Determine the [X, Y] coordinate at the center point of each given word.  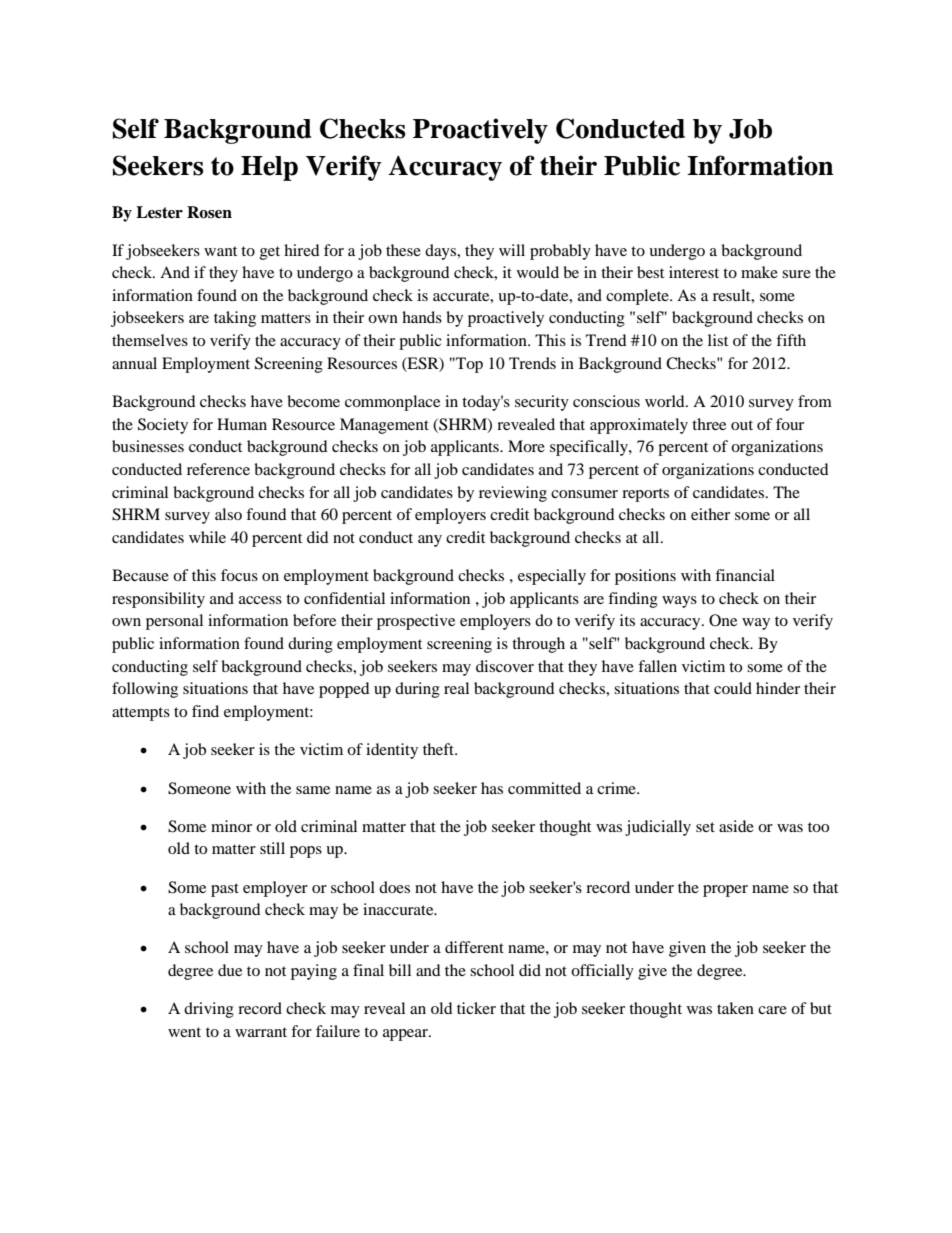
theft [439, 749]
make [759, 272]
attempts [141, 714]
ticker [476, 1008]
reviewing [513, 494]
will [512, 250]
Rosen [209, 212]
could [733, 688]
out [742, 425]
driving [209, 1010]
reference [218, 469]
